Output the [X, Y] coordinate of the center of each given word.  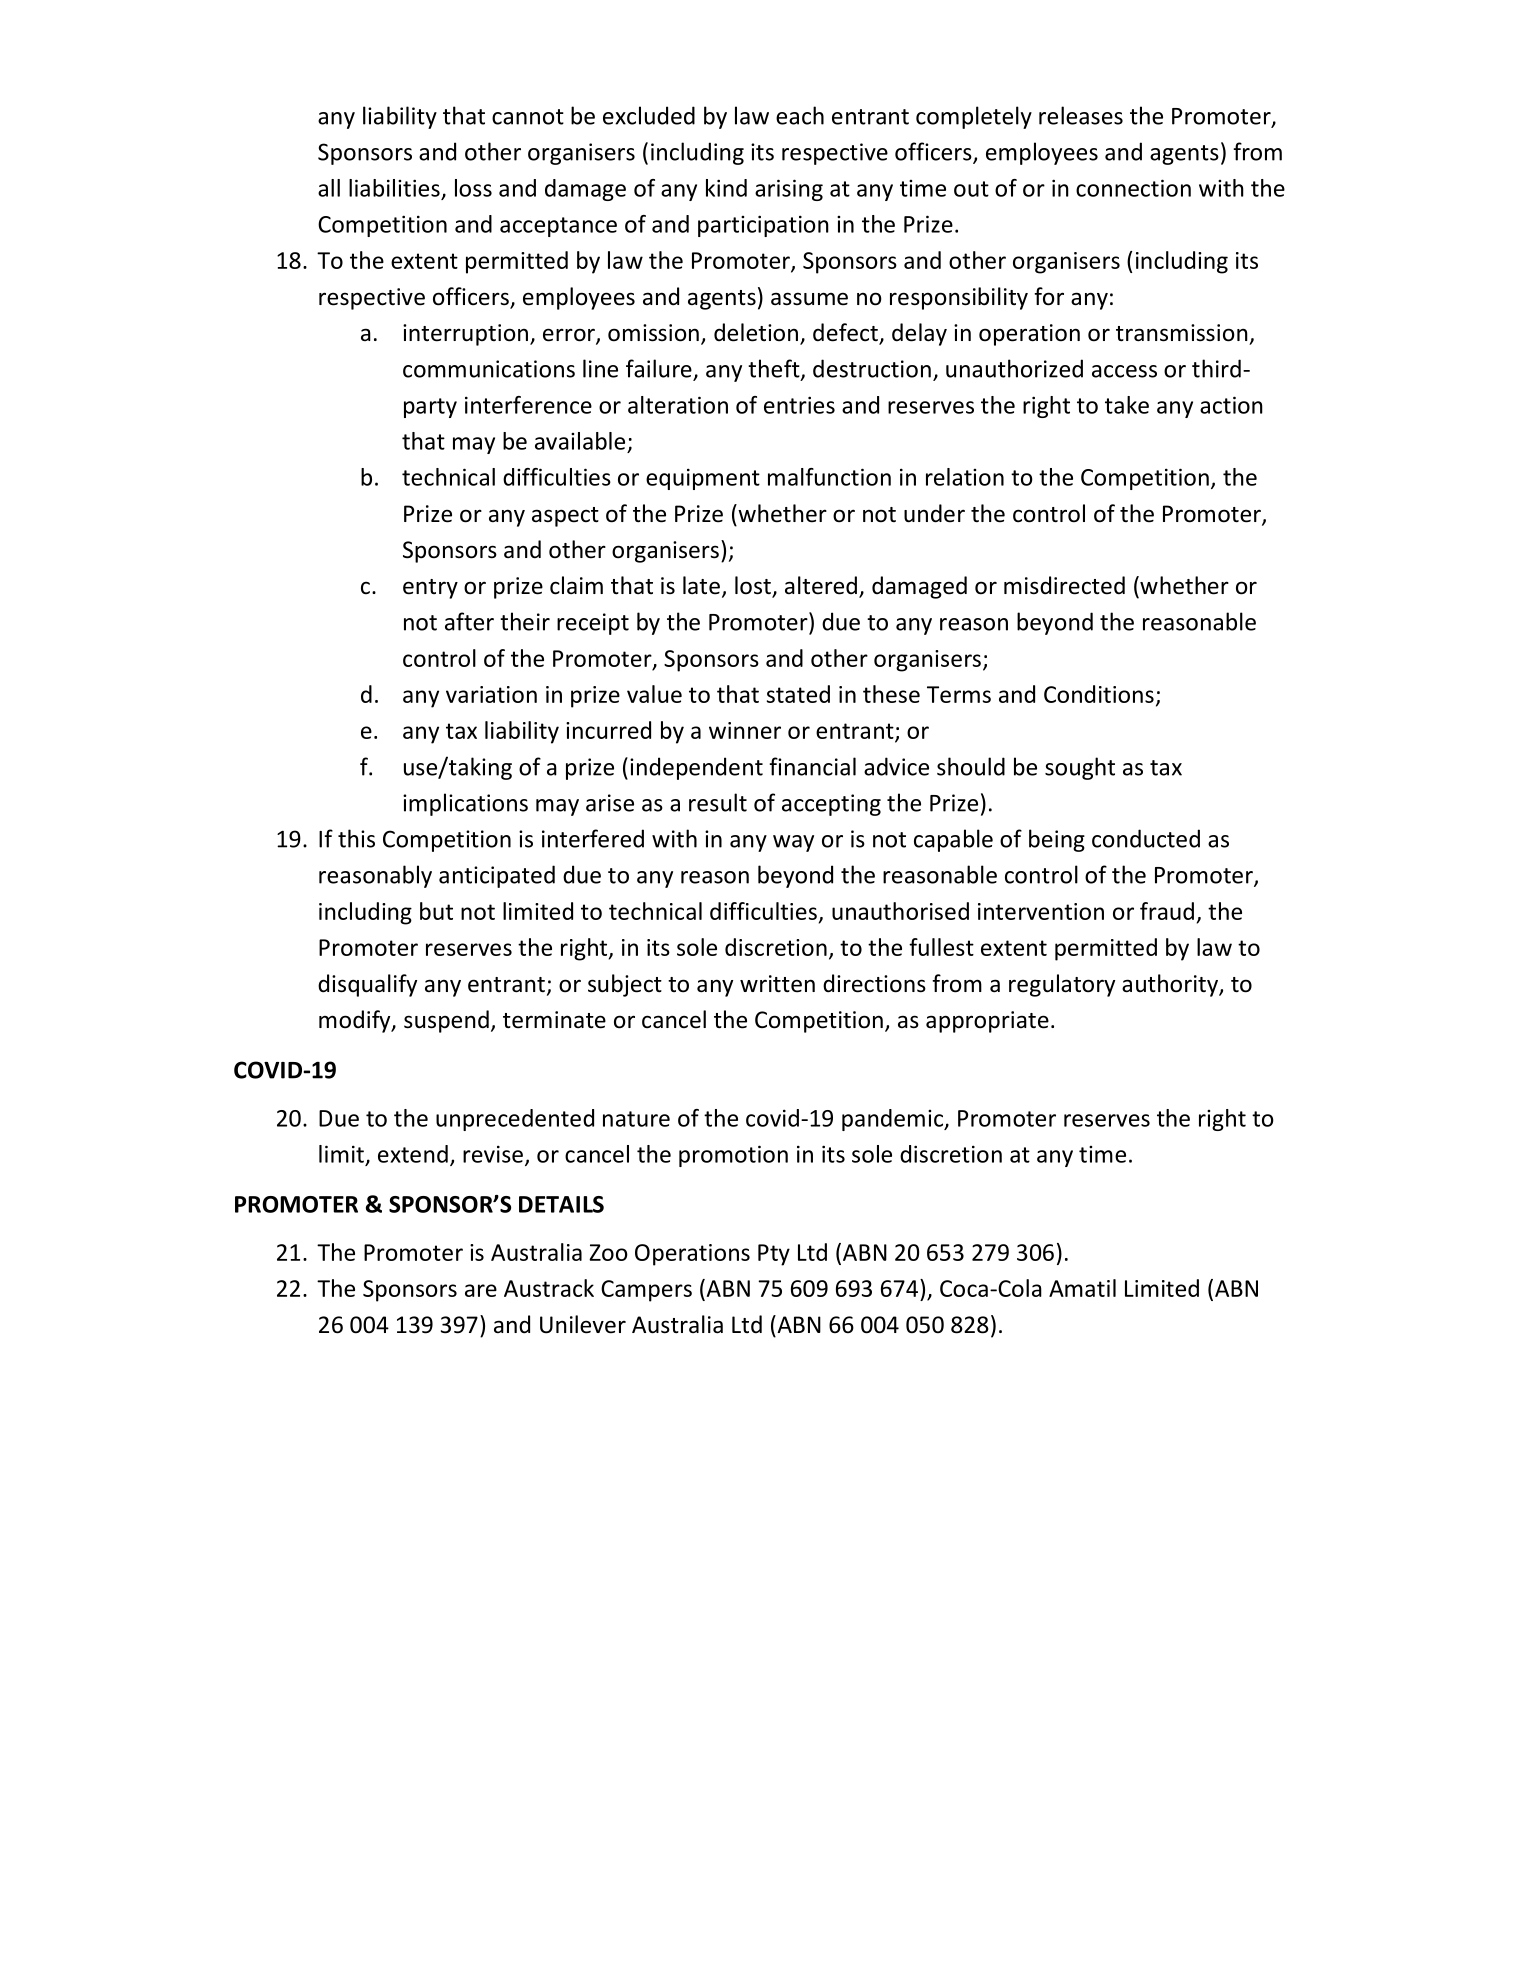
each [800, 115]
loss [473, 188]
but [436, 911]
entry [430, 589]
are [481, 1290]
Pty [774, 1255]
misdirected [1064, 585]
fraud [1167, 911]
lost [754, 586]
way [793, 843]
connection [1133, 188]
